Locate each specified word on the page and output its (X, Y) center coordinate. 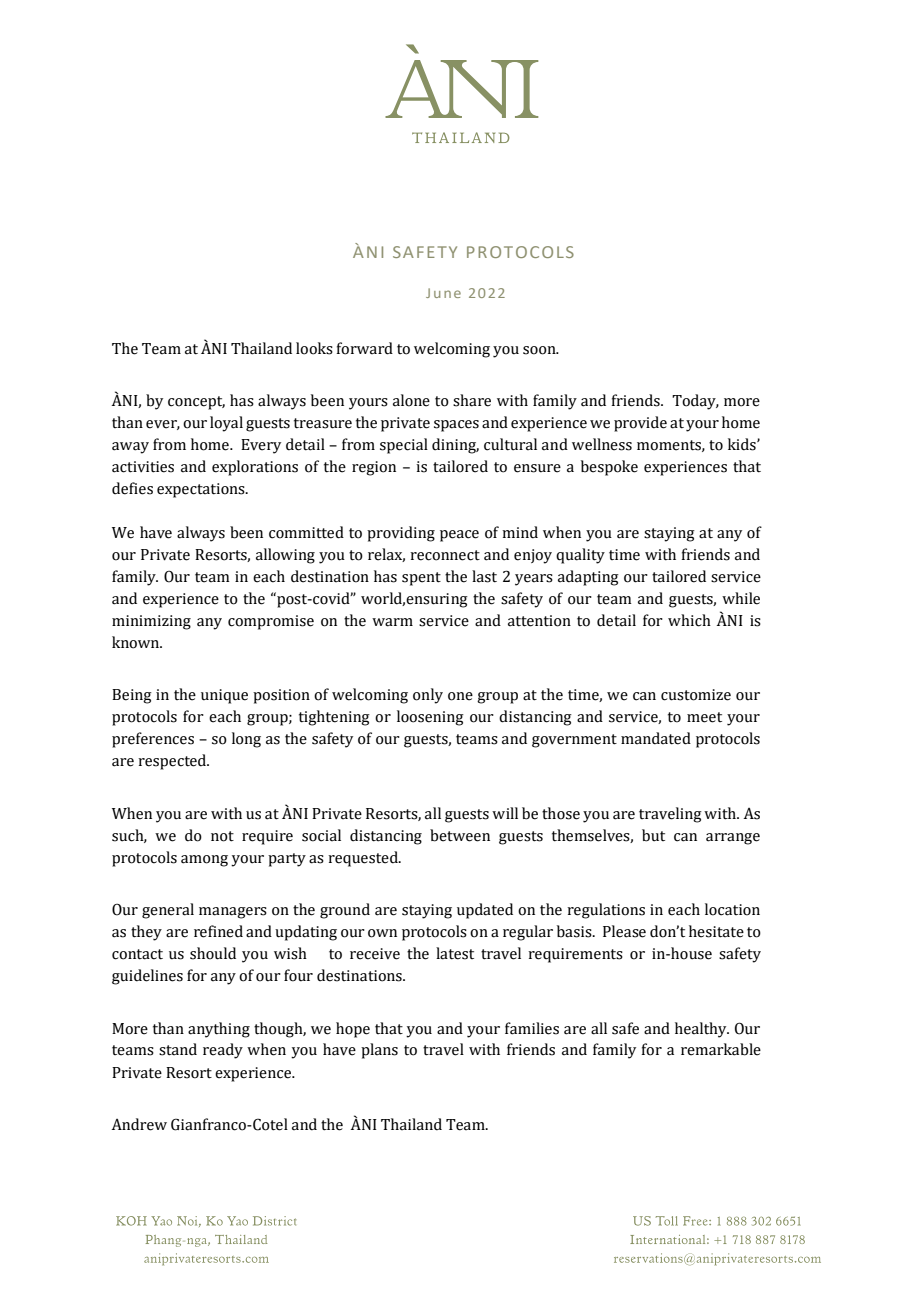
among (204, 861)
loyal (226, 424)
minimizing (151, 622)
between (460, 835)
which (689, 620)
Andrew (139, 1124)
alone (411, 400)
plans (379, 1051)
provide (640, 424)
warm (392, 622)
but (653, 835)
